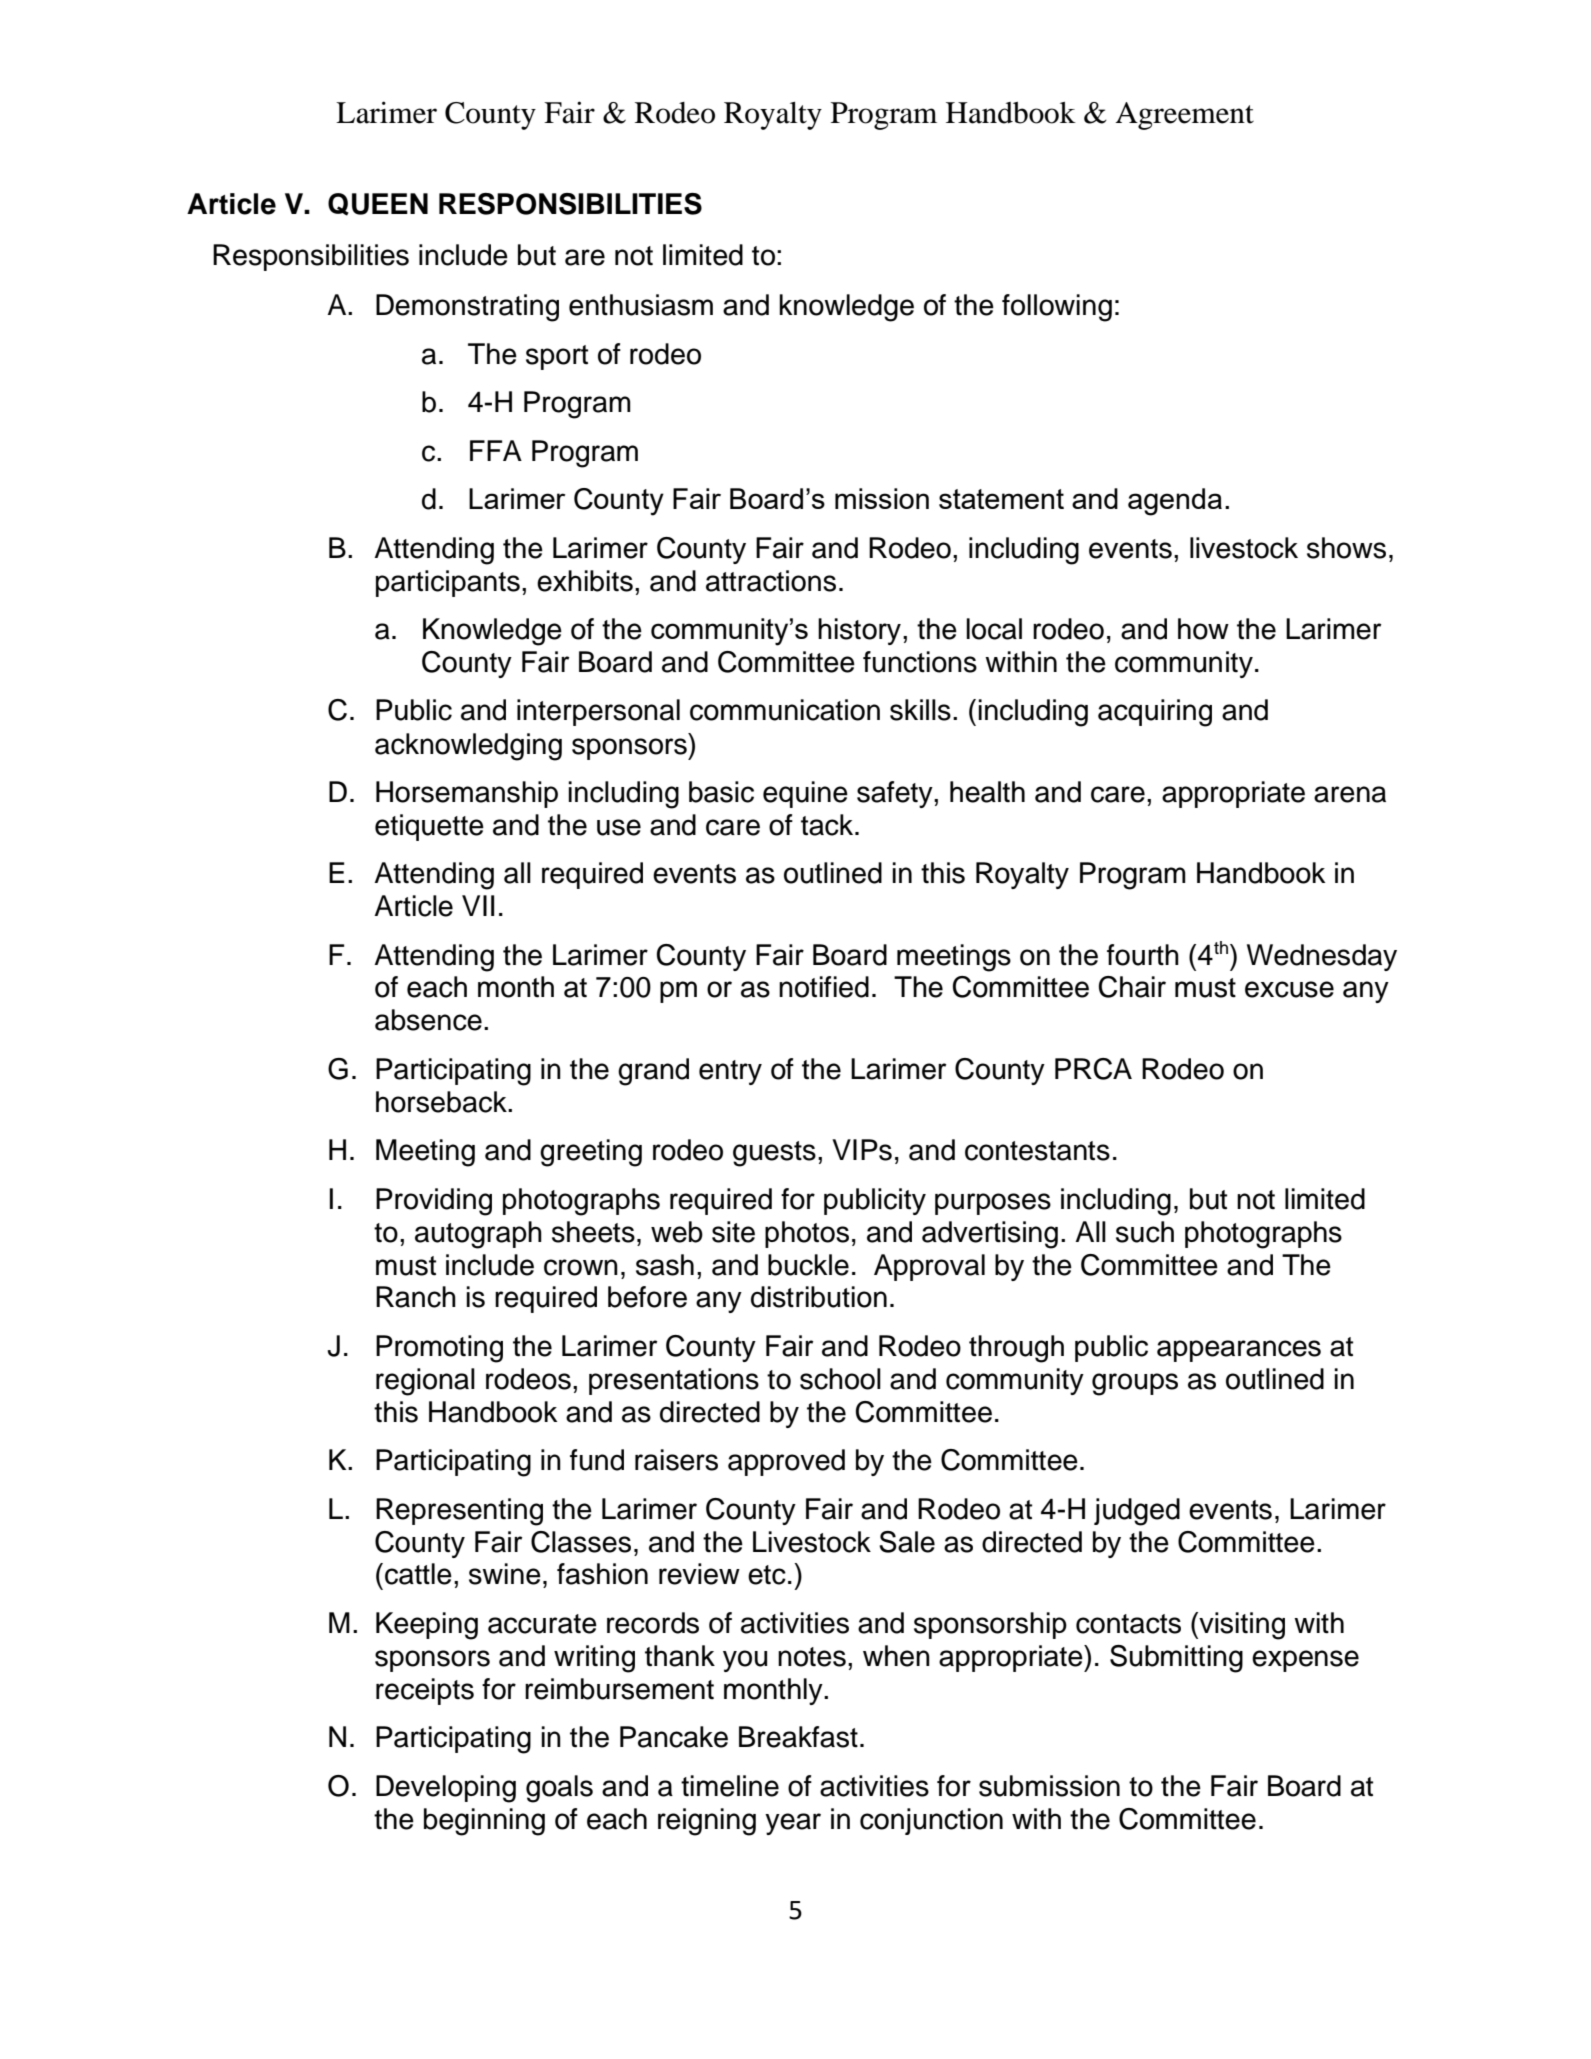  I want to click on appearances, so click(1239, 1351).
